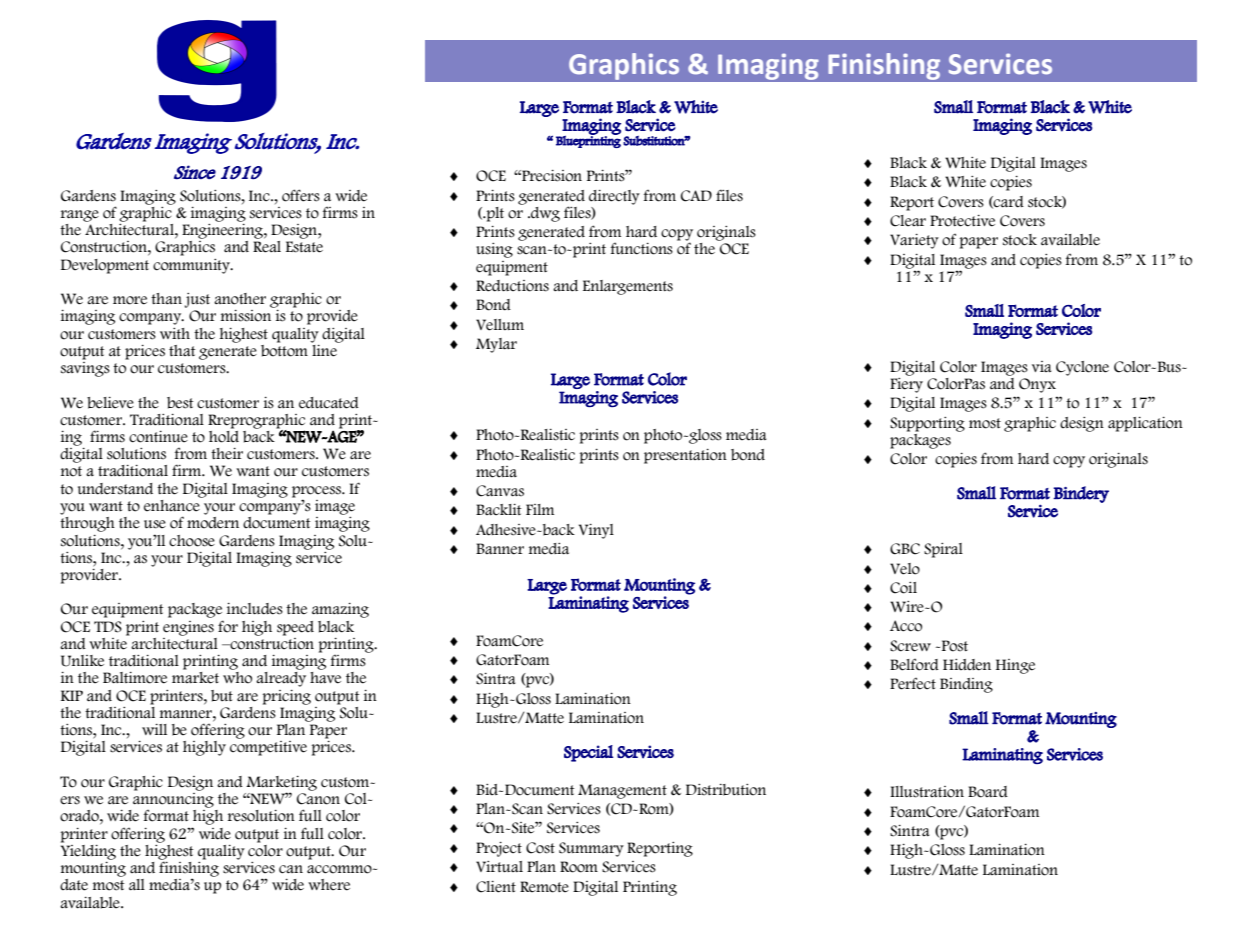 This document has height=952, width=1233. I want to click on Spiral, so click(943, 550).
